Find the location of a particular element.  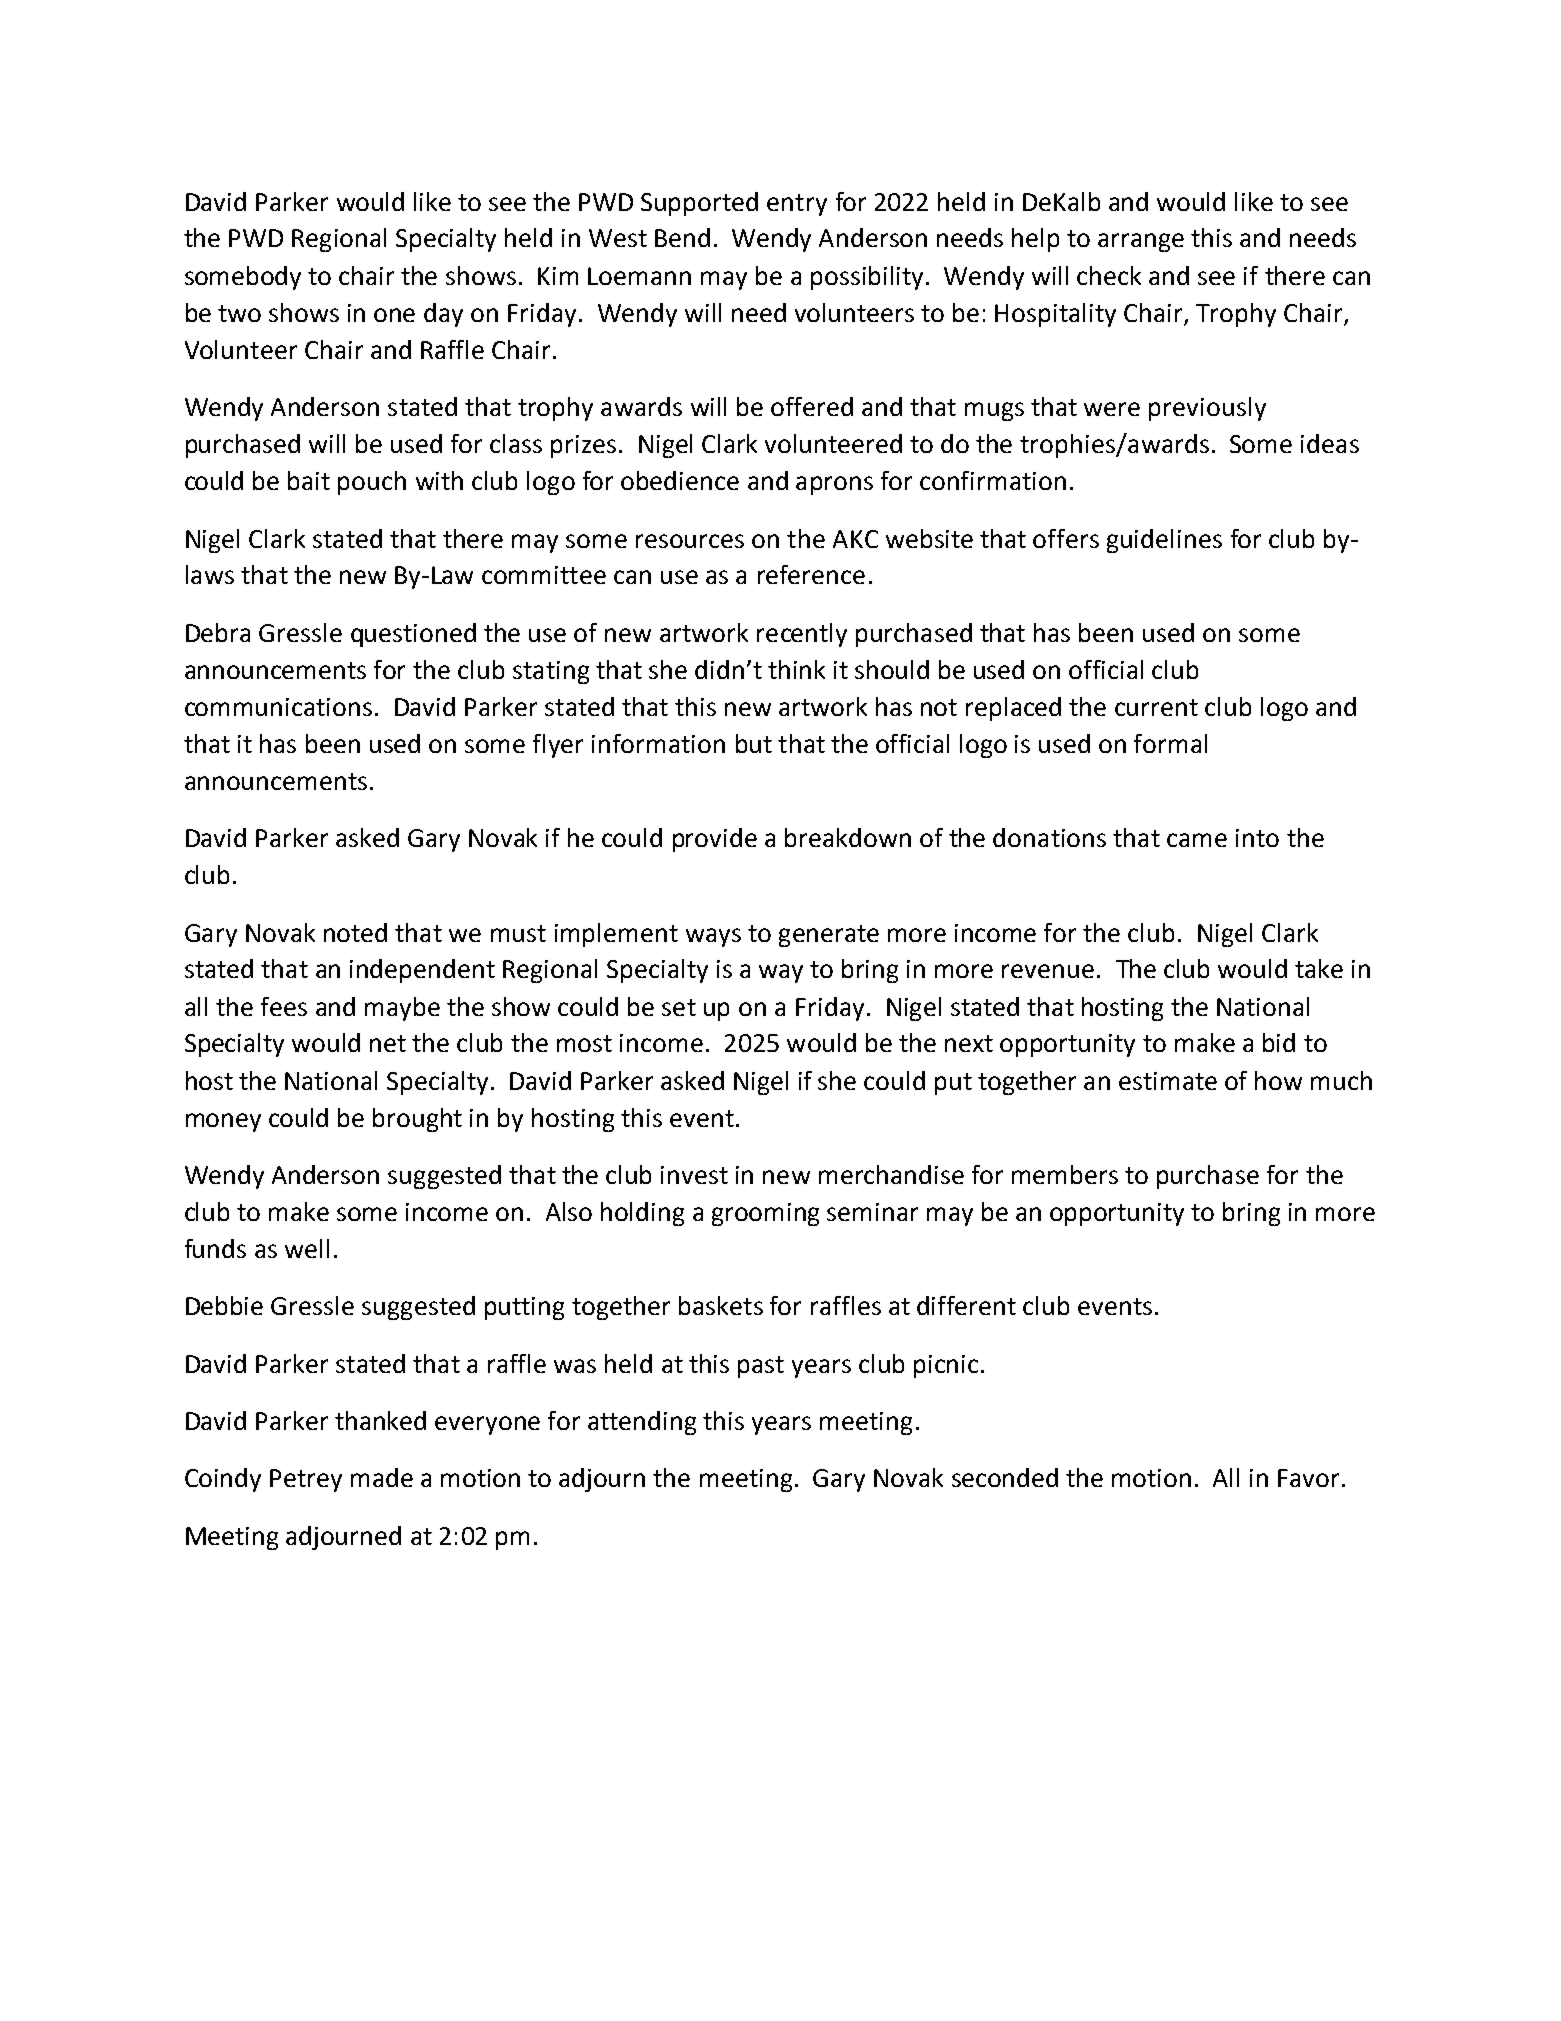

came is located at coordinates (1197, 840).
